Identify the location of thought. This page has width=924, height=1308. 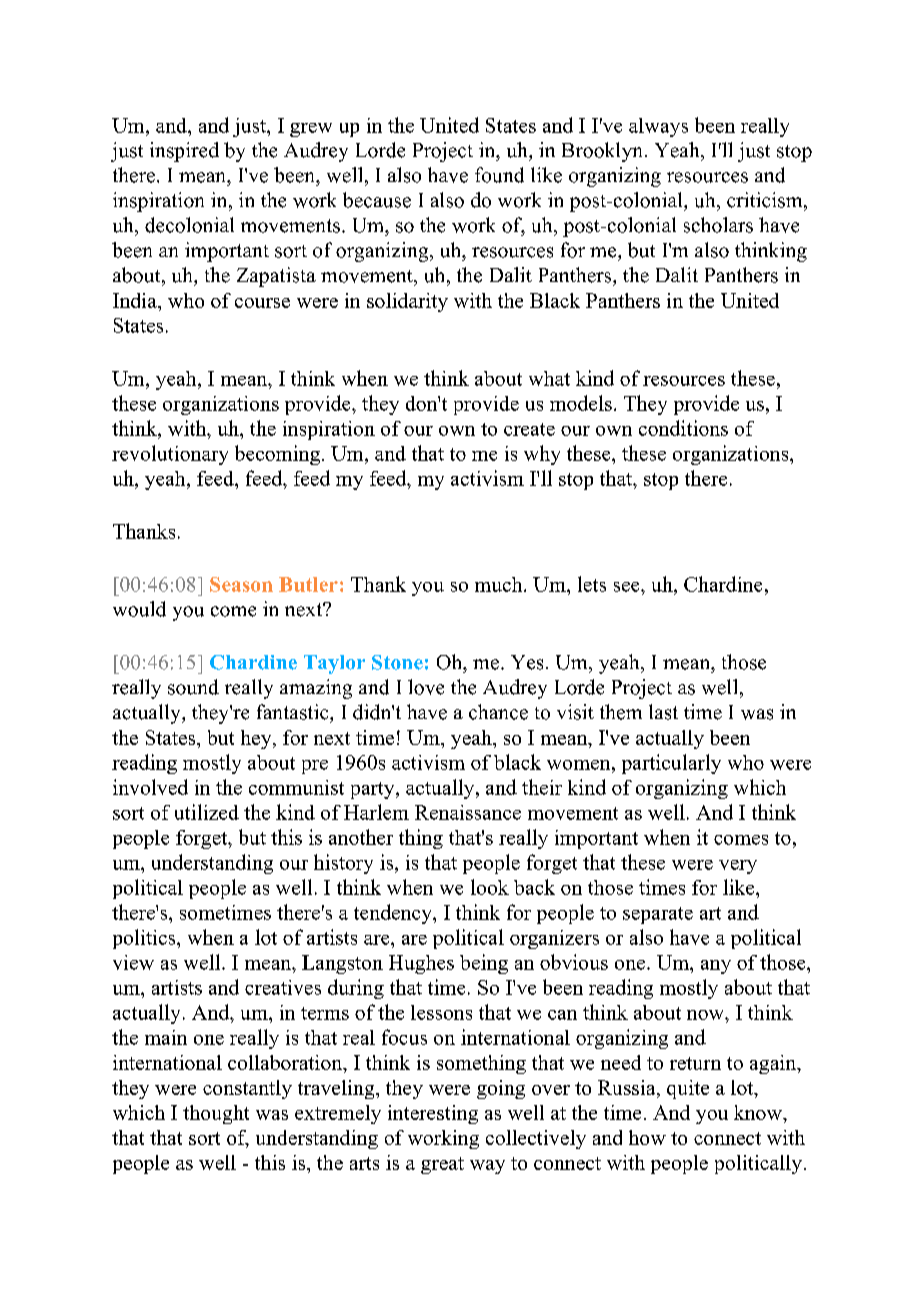
(216, 1114).
